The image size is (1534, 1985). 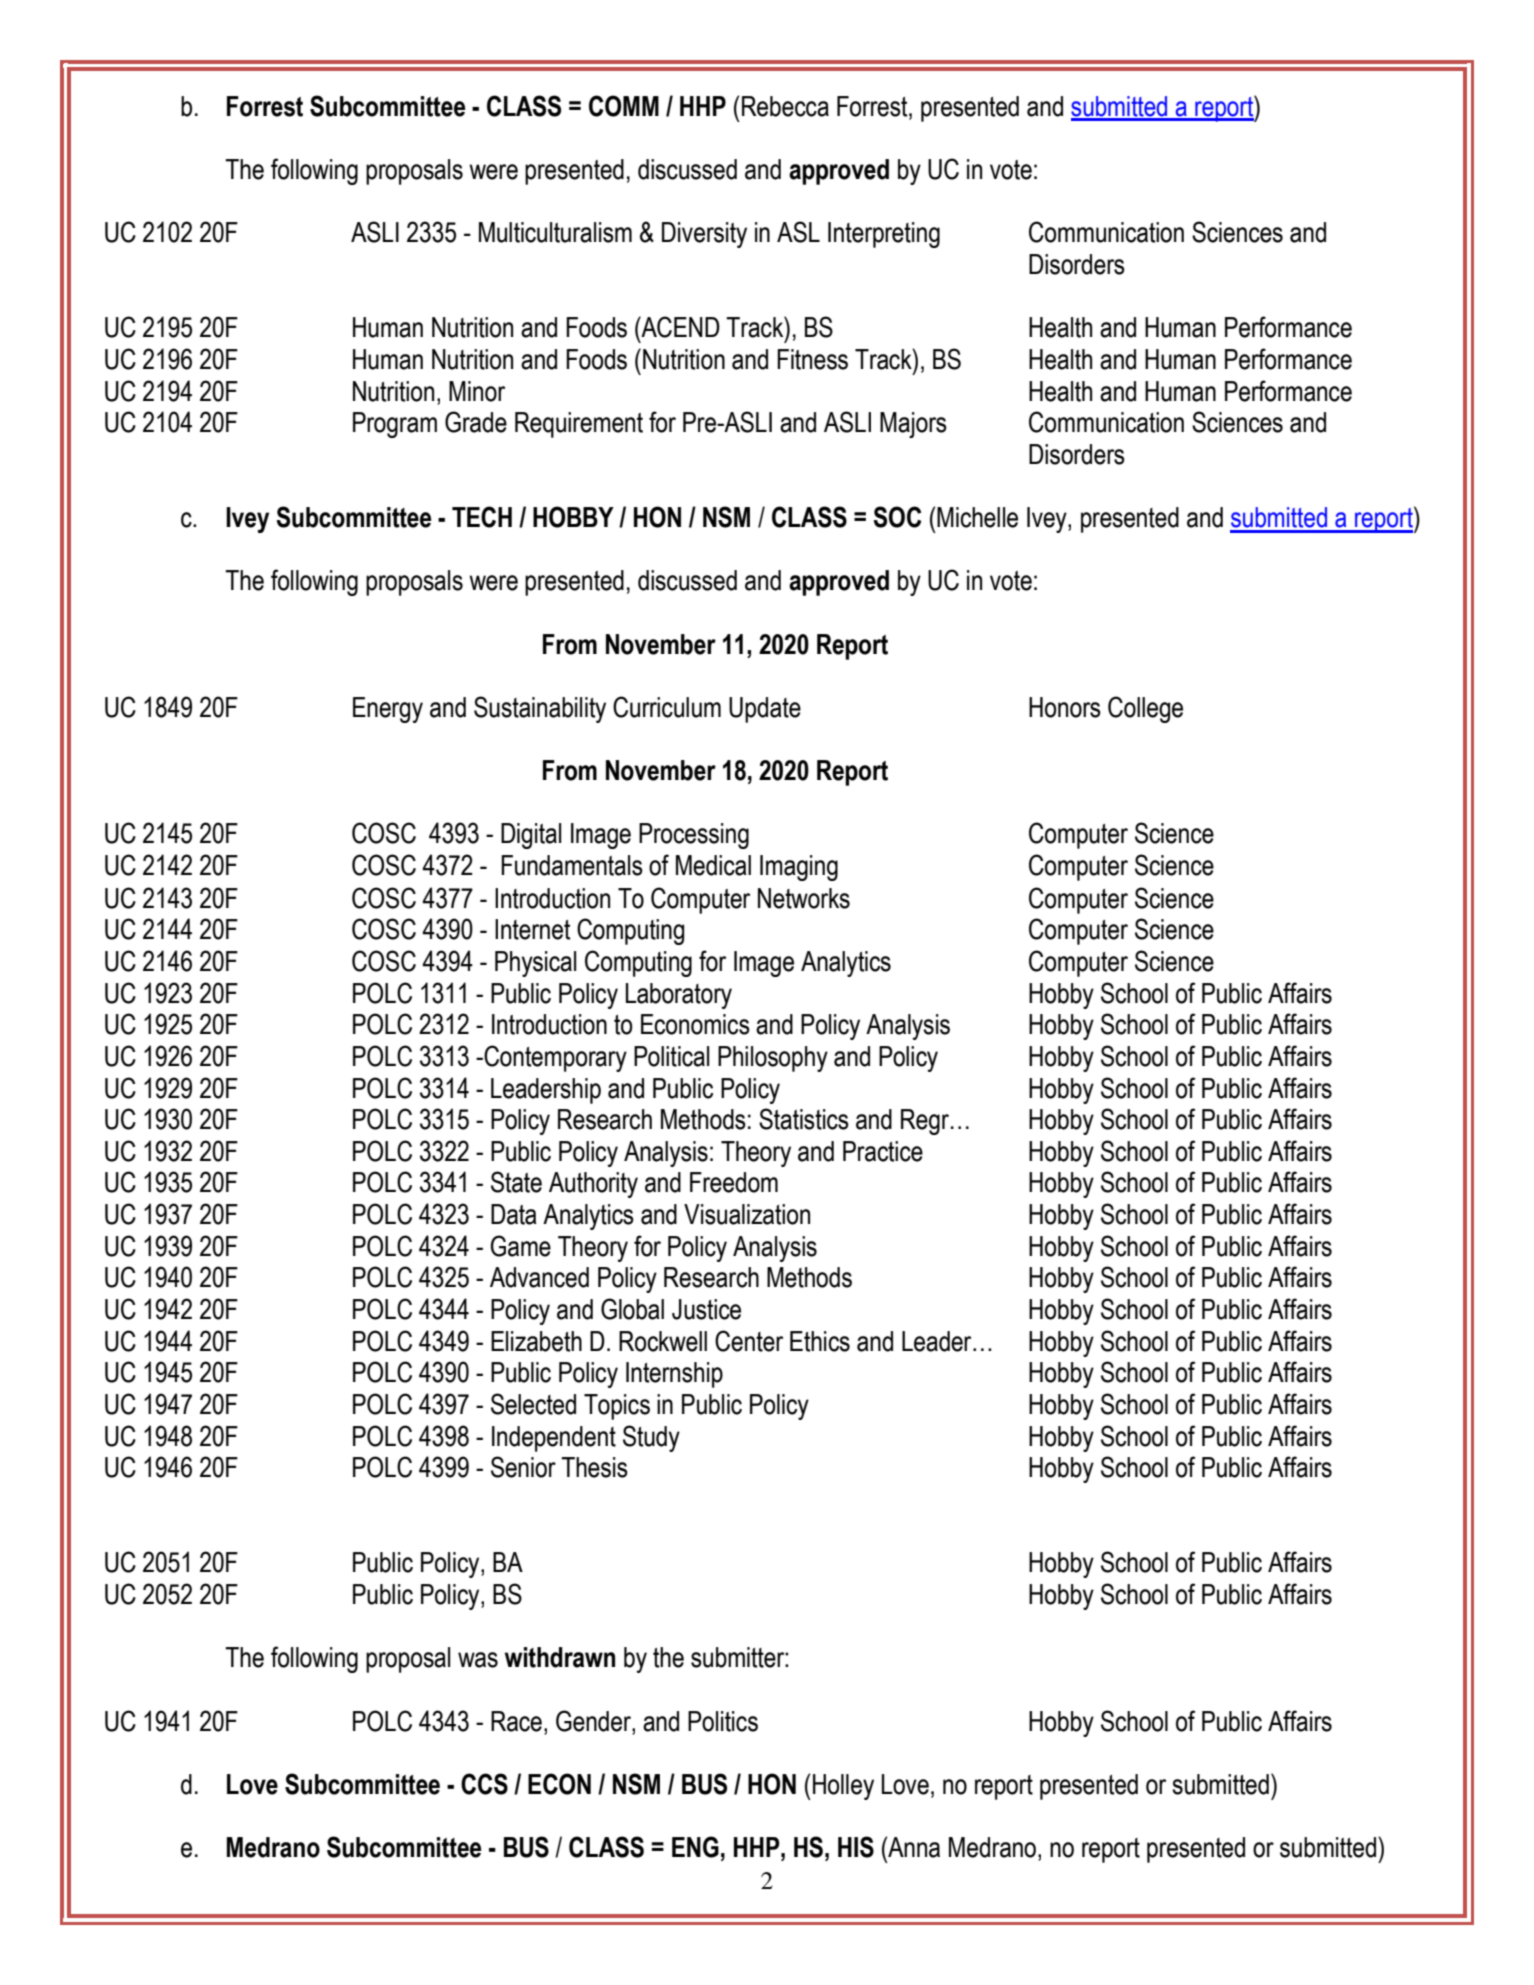 I want to click on Honors, so click(x=1065, y=707).
